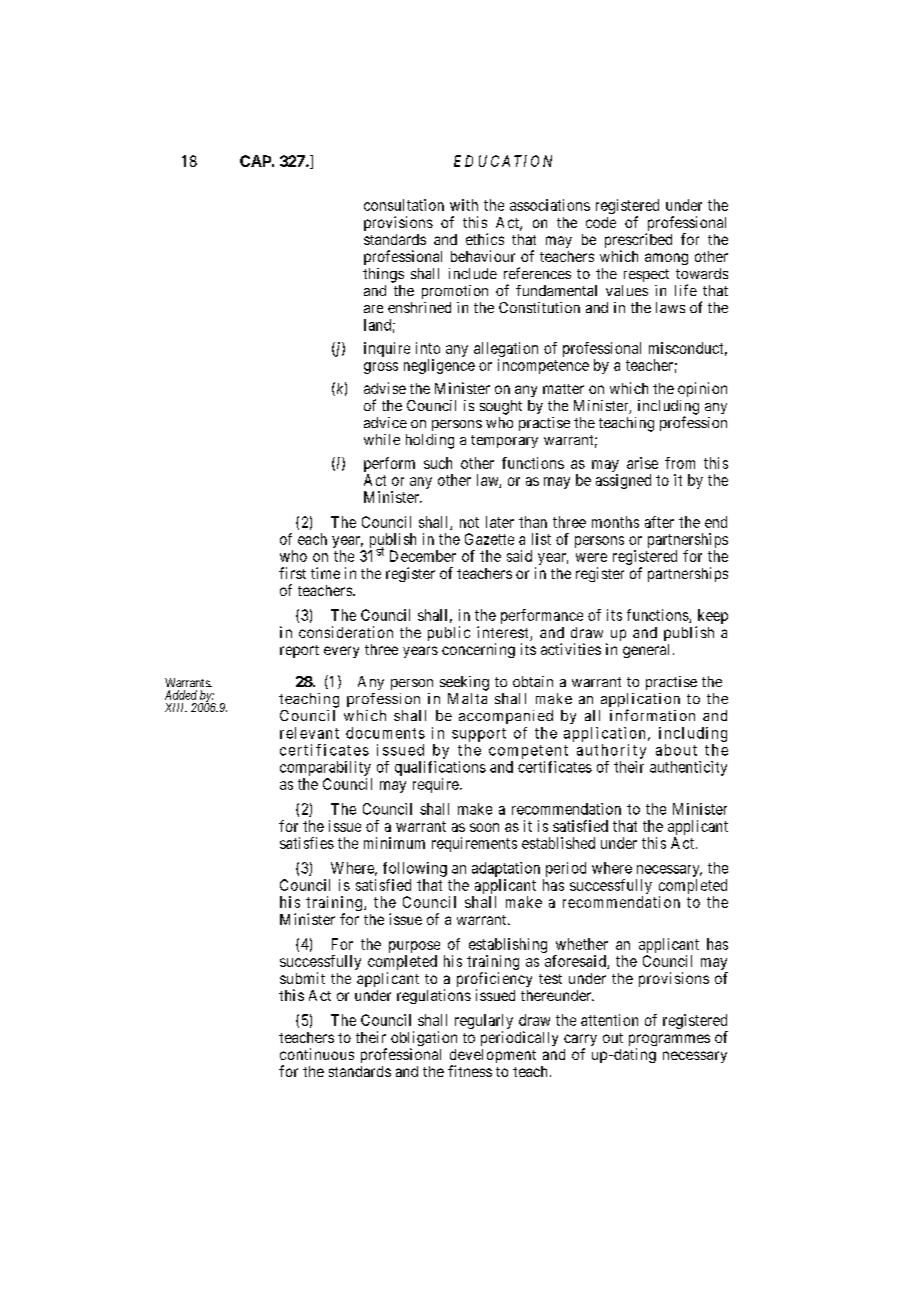  I want to click on satisfies, so click(307, 843).
